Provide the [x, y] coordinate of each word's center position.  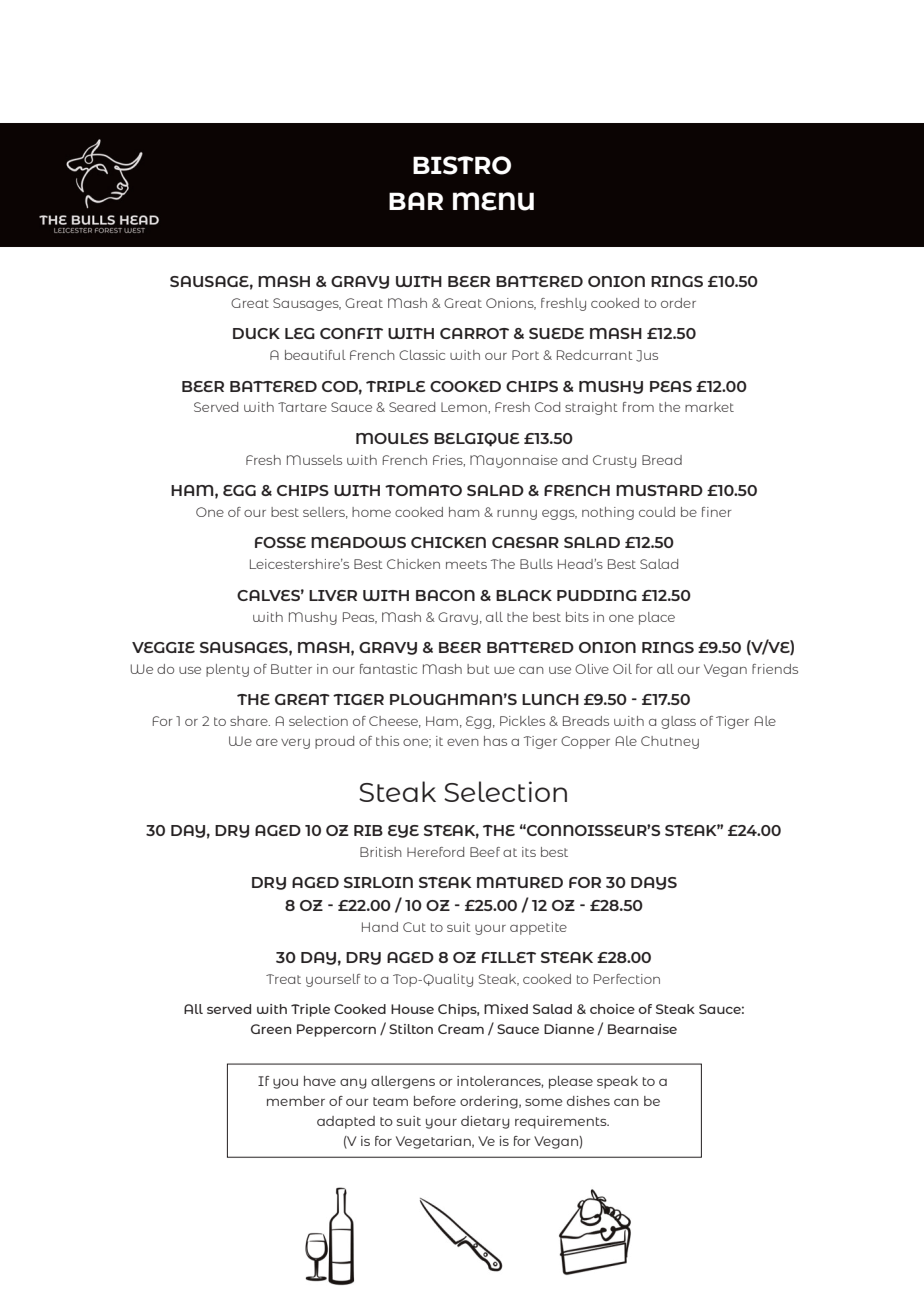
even [463, 742]
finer [717, 512]
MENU [493, 201]
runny [517, 515]
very [295, 744]
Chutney [670, 742]
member [296, 1101]
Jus [647, 356]
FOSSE [280, 542]
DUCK [256, 333]
